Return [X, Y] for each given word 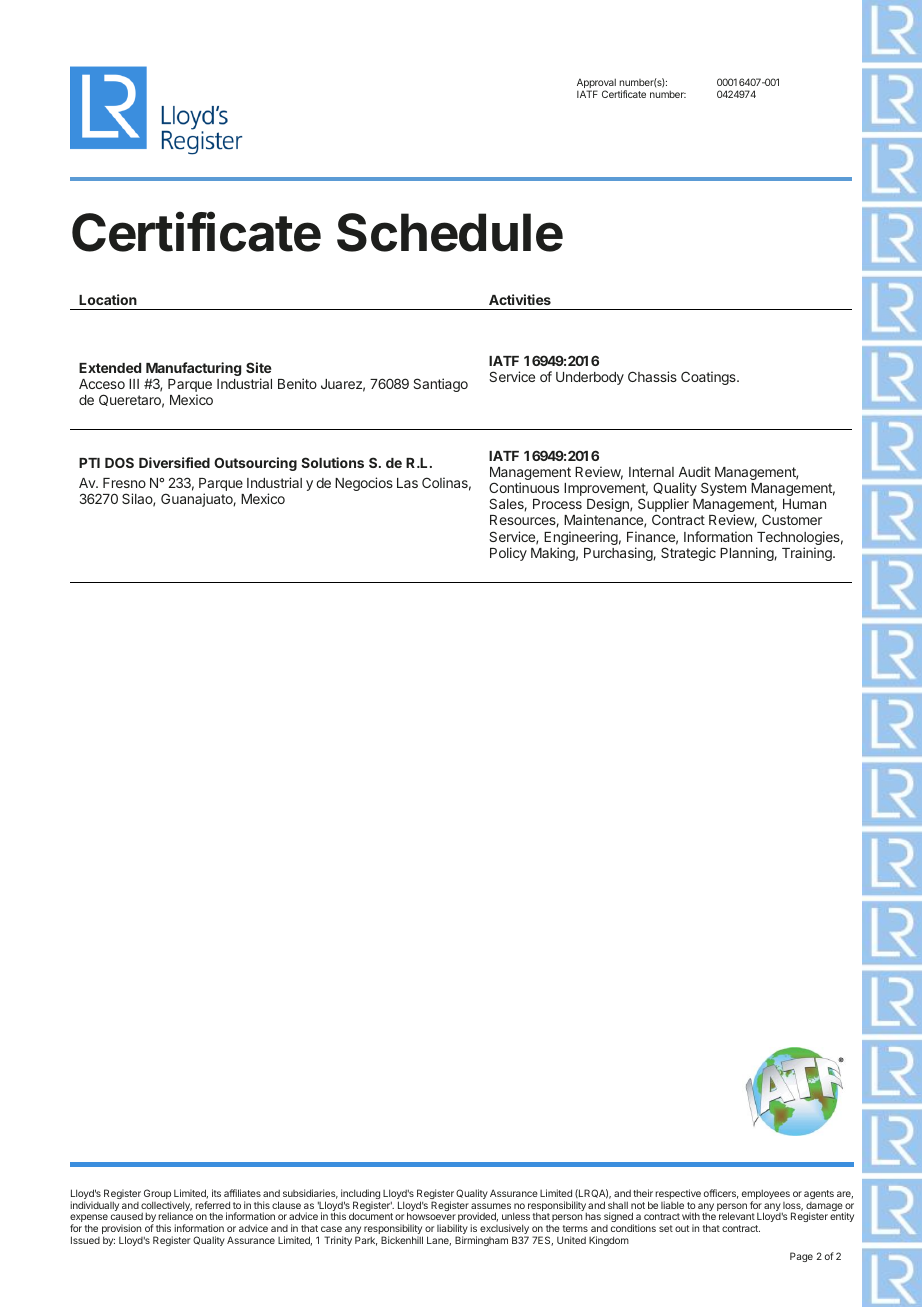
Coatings [709, 378]
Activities [520, 299]
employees [766, 1195]
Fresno [124, 483]
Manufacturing [193, 370]
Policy [508, 554]
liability [452, 1230]
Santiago [440, 385]
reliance [175, 1216]
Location [108, 299]
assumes [491, 1206]
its [216, 1193]
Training [808, 554]
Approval [596, 84]
